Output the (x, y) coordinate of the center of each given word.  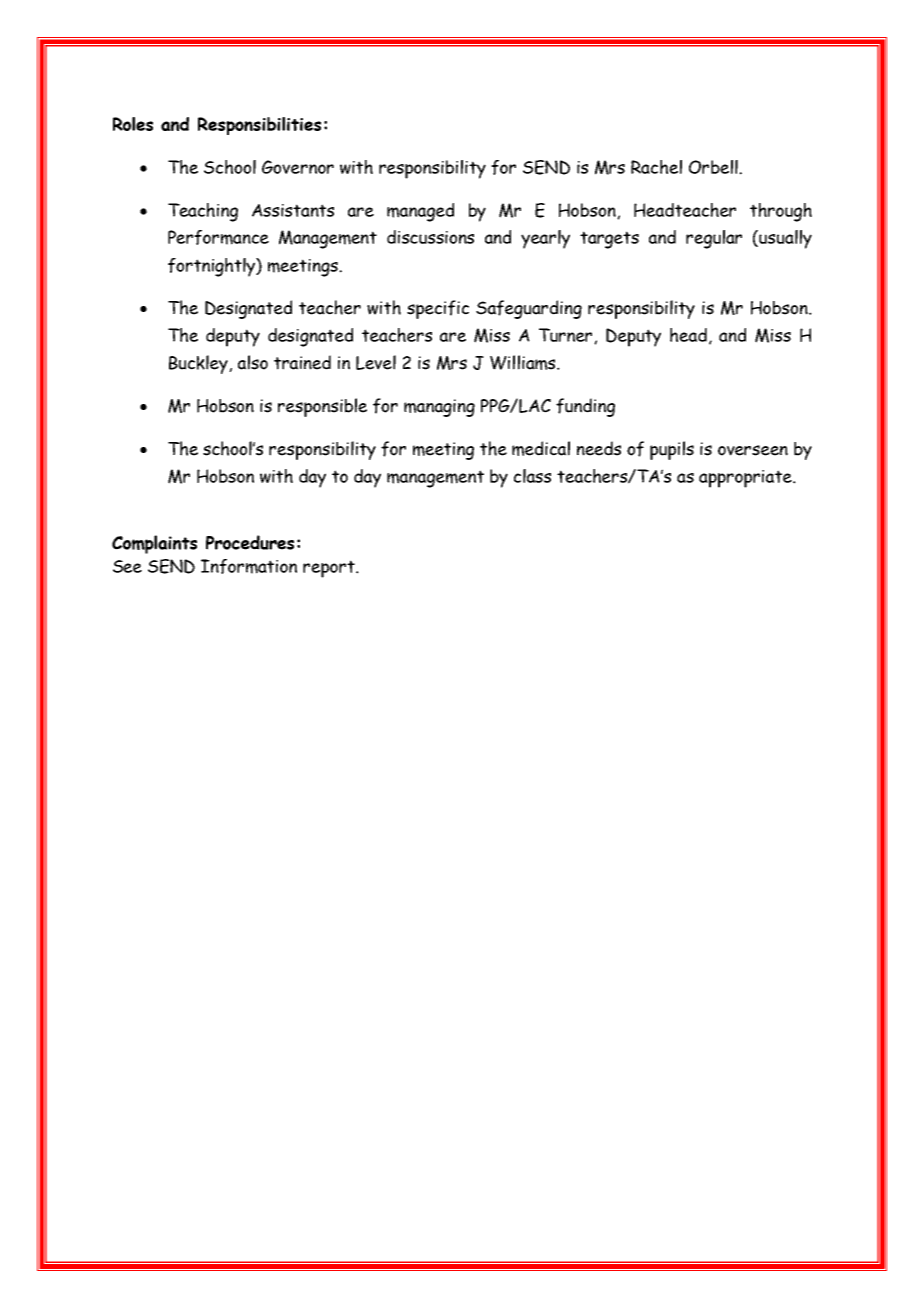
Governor (298, 167)
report (330, 569)
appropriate (746, 479)
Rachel (656, 167)
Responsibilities (259, 126)
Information (249, 566)
